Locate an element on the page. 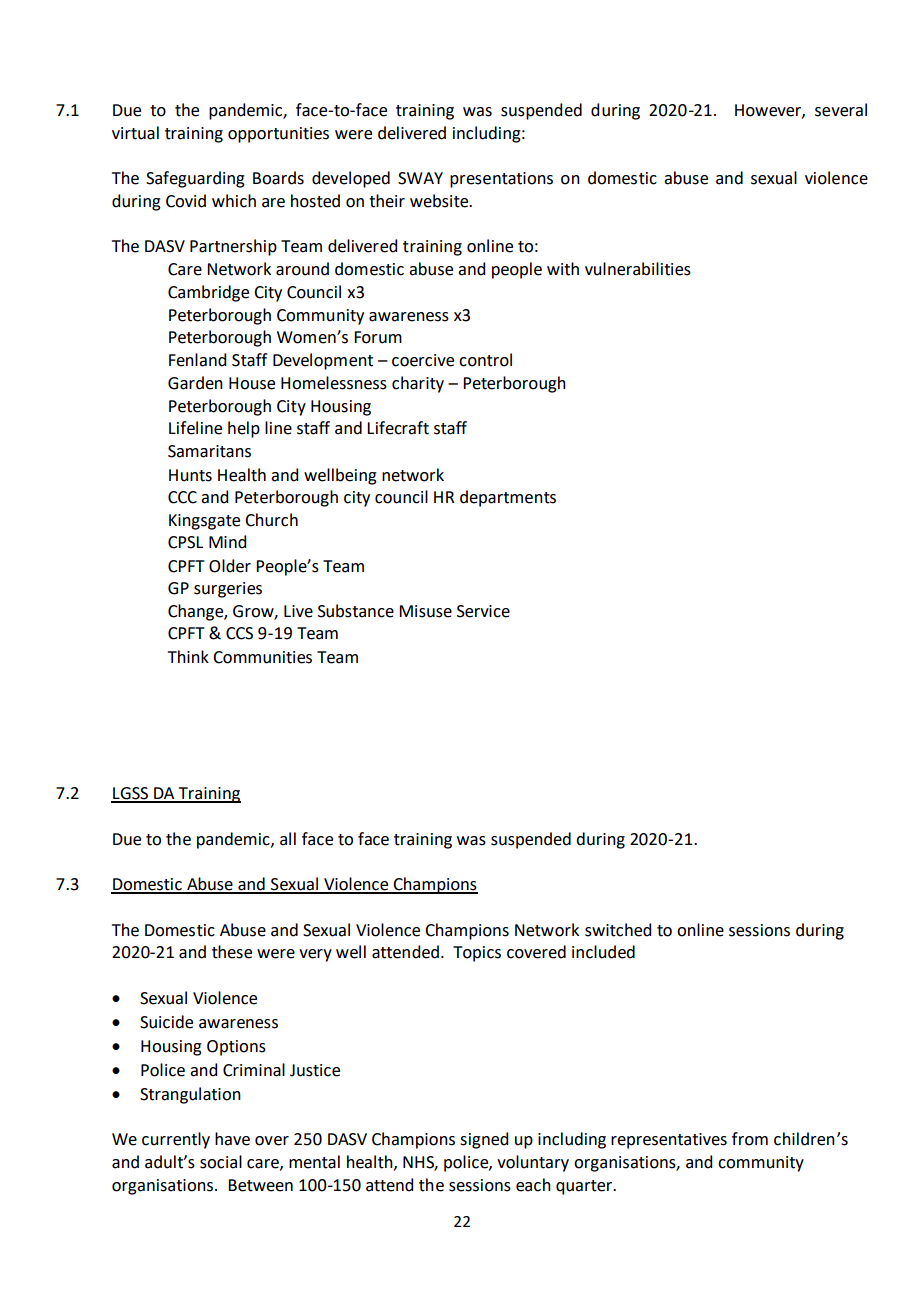  departments is located at coordinates (508, 498).
